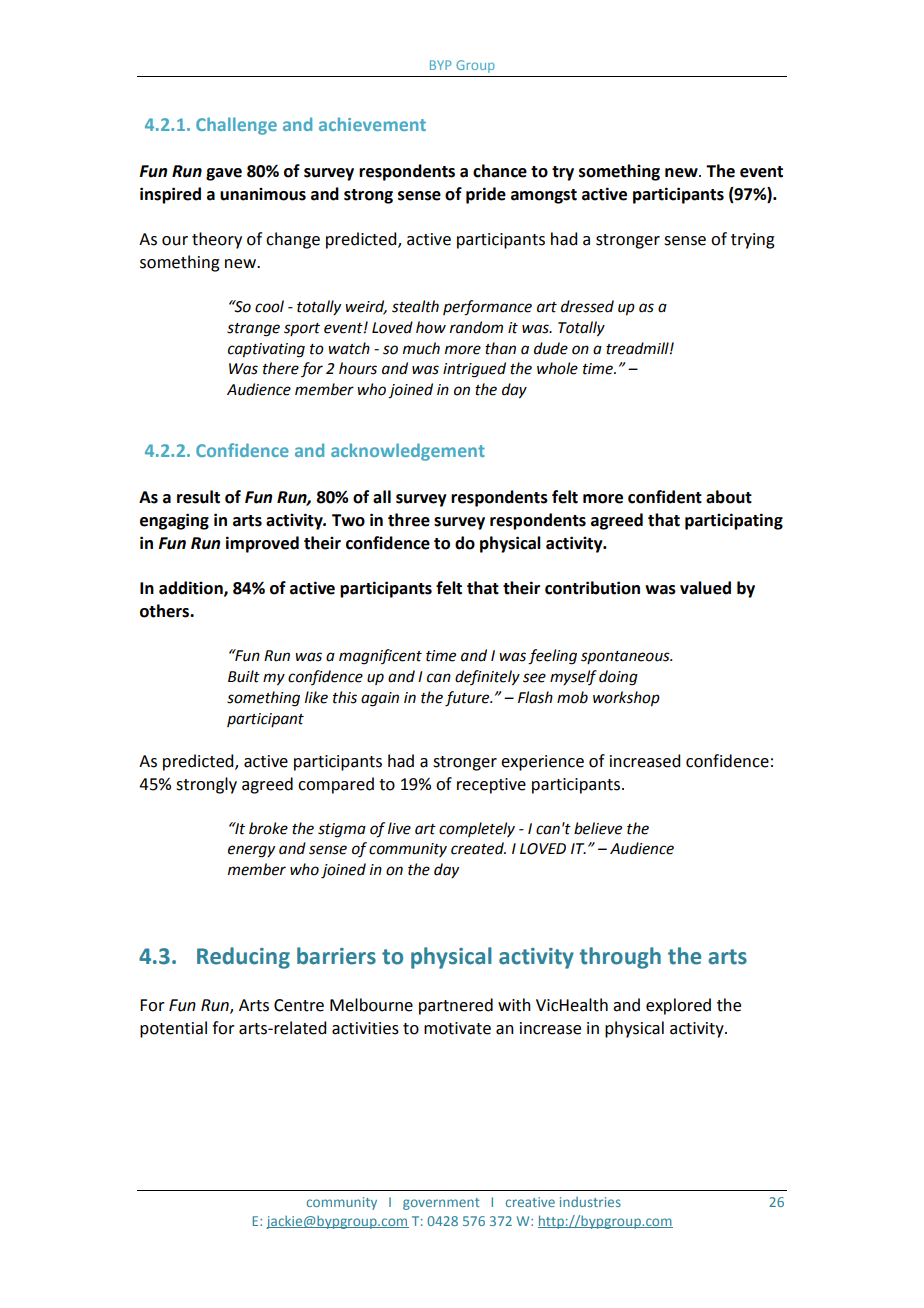 The height and width of the document is (1308, 924). I want to click on three, so click(409, 520).
